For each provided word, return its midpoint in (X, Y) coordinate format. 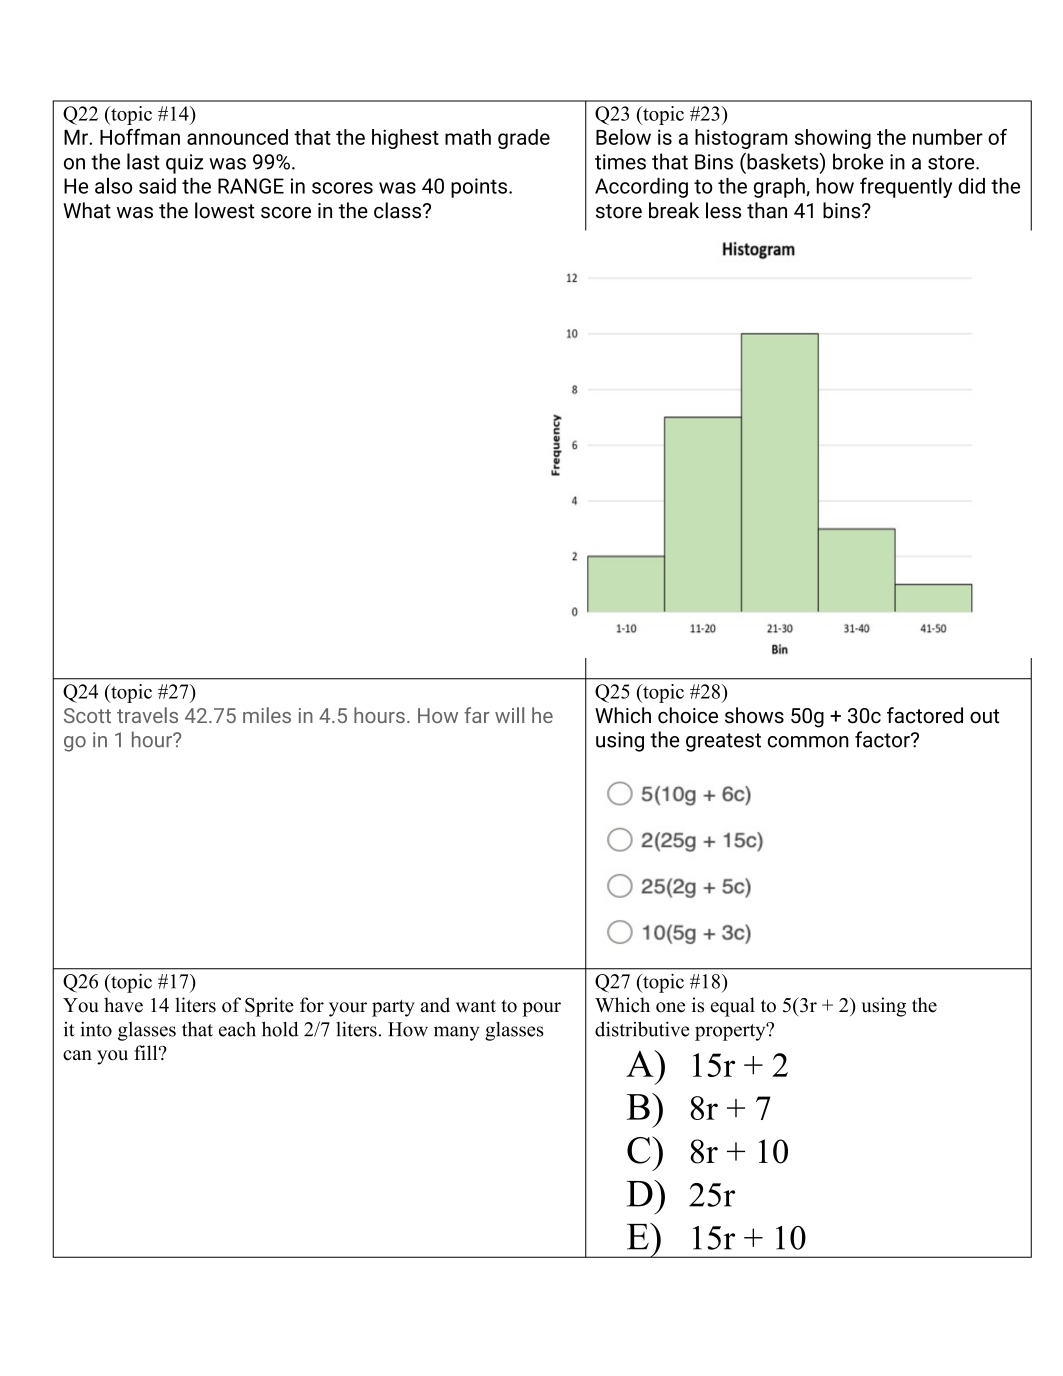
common (808, 742)
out (984, 716)
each (237, 1029)
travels (147, 715)
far (477, 715)
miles (267, 715)
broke (858, 161)
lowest (225, 210)
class (397, 210)
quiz (185, 164)
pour (541, 1009)
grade (524, 139)
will (509, 715)
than (767, 210)
